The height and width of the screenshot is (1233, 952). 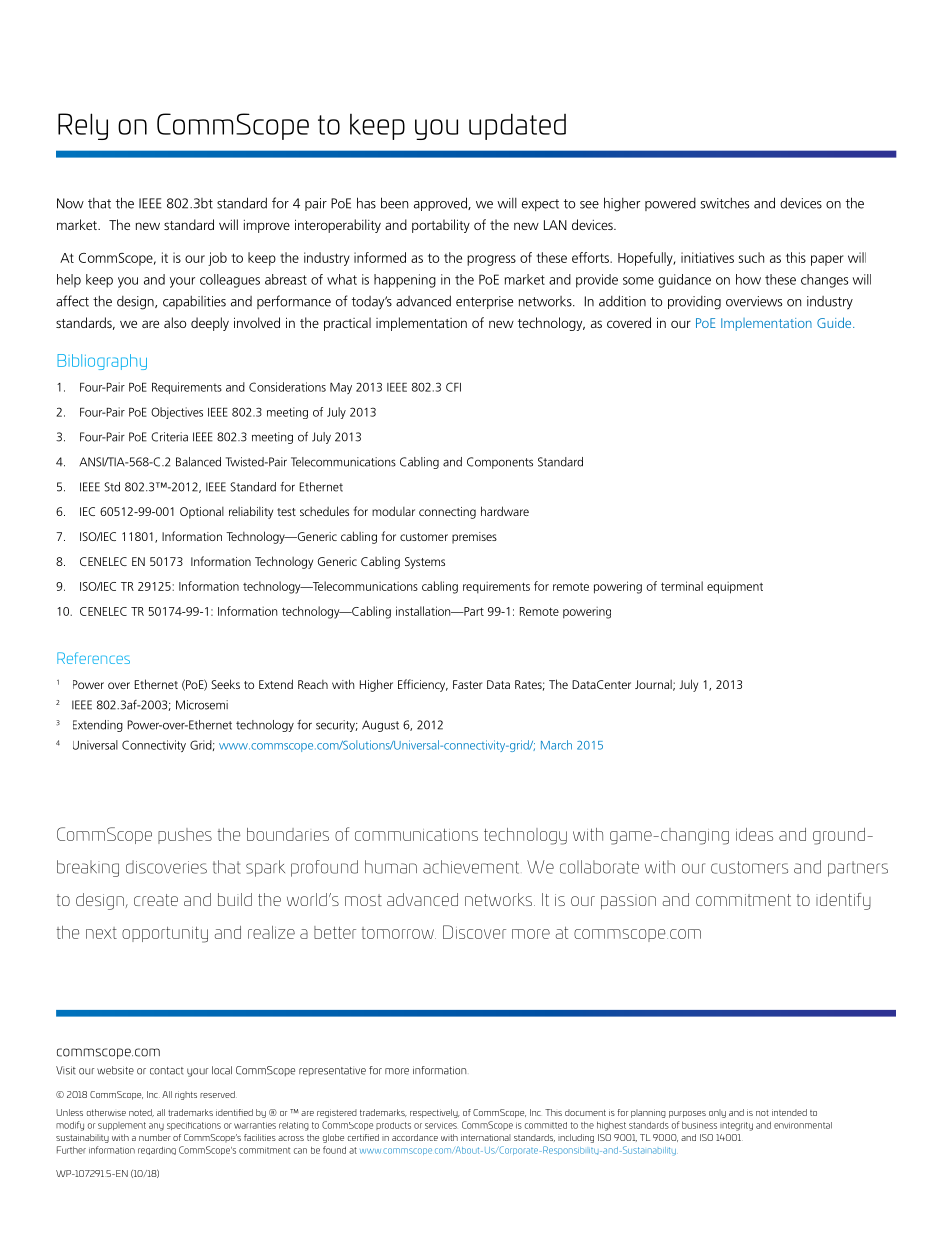 I want to click on References, so click(x=93, y=658).
